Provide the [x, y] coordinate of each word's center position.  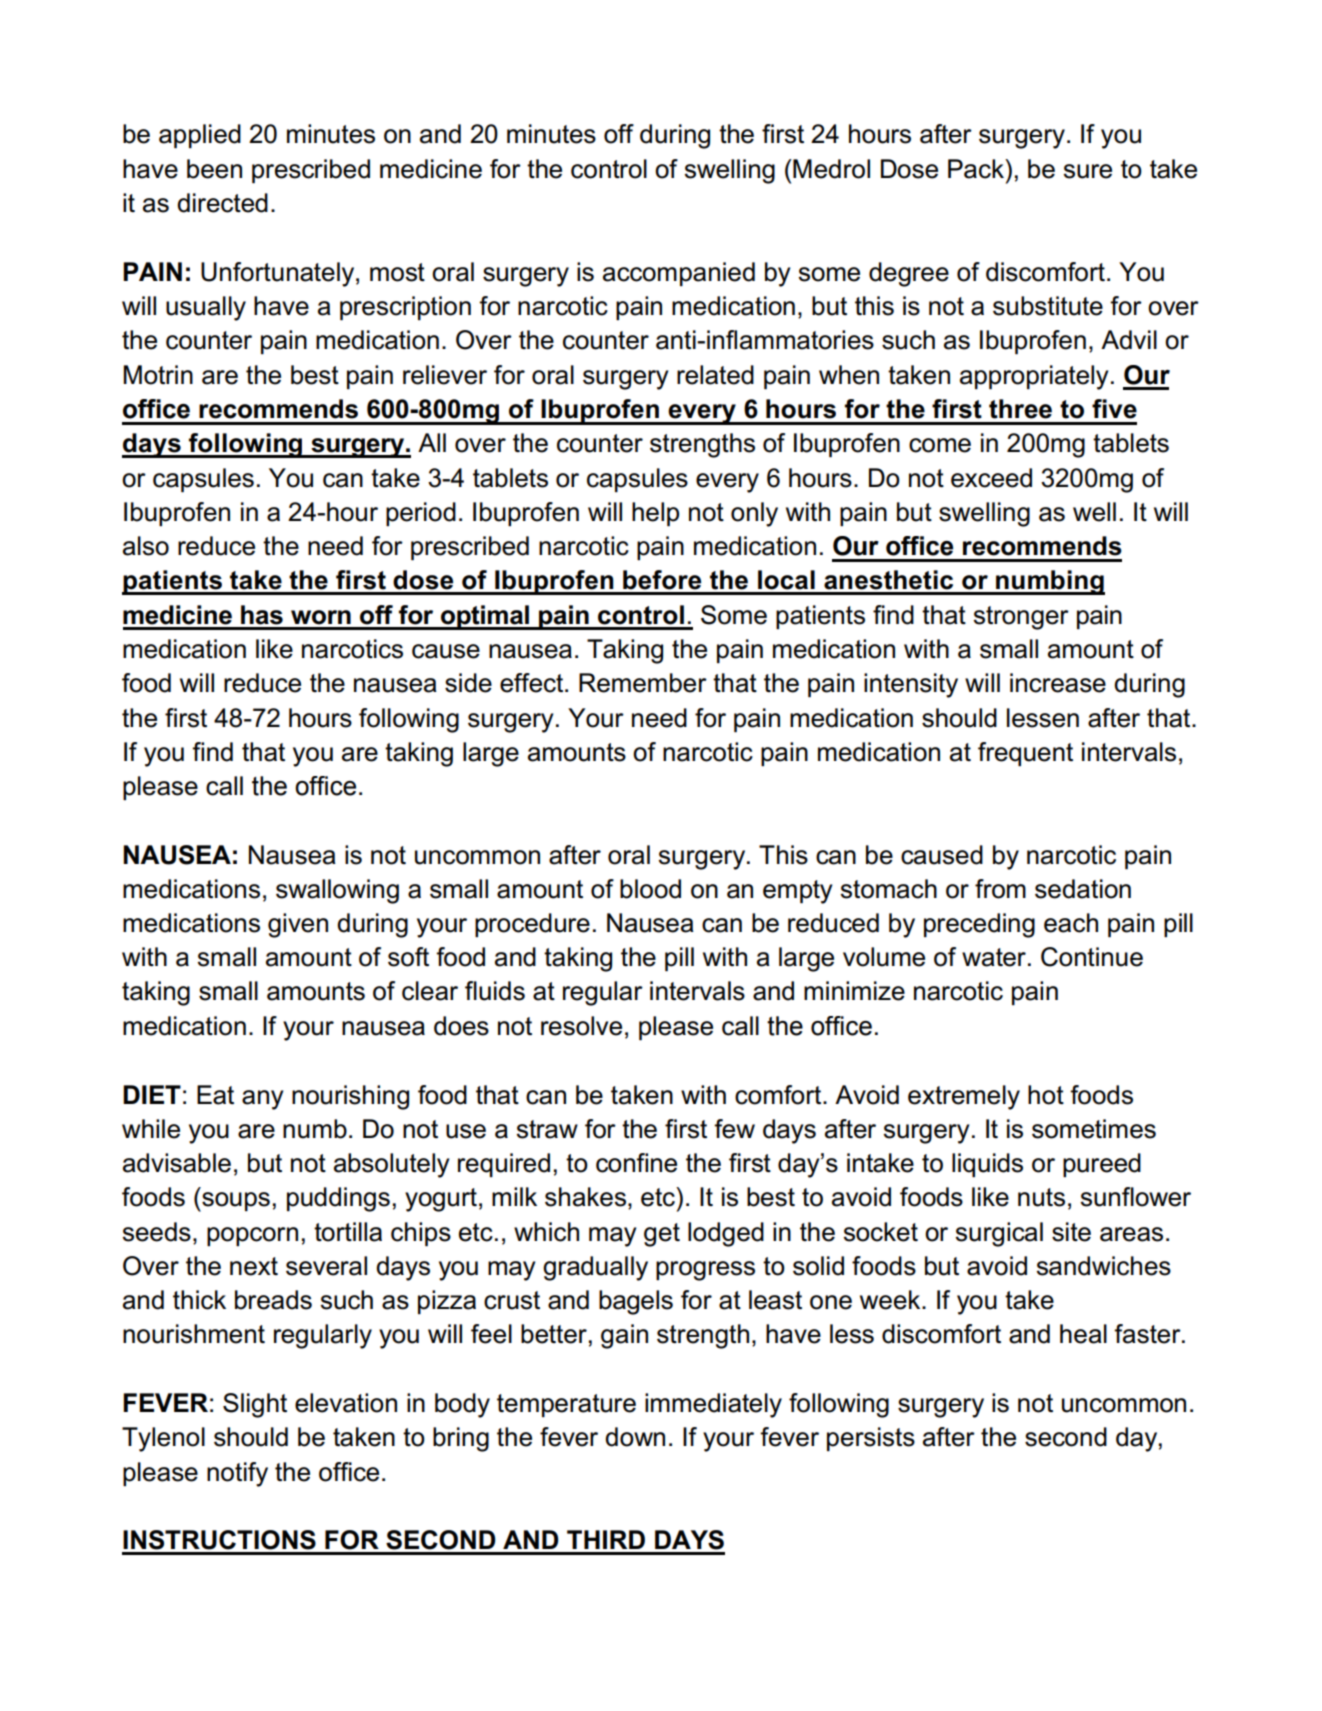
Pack [977, 169]
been [214, 169]
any [262, 1100]
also [146, 546]
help [655, 514]
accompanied [679, 274]
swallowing [337, 891]
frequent [1025, 754]
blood [650, 889]
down [635, 1437]
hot [1046, 1095]
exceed [991, 478]
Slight [255, 1405]
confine [636, 1163]
